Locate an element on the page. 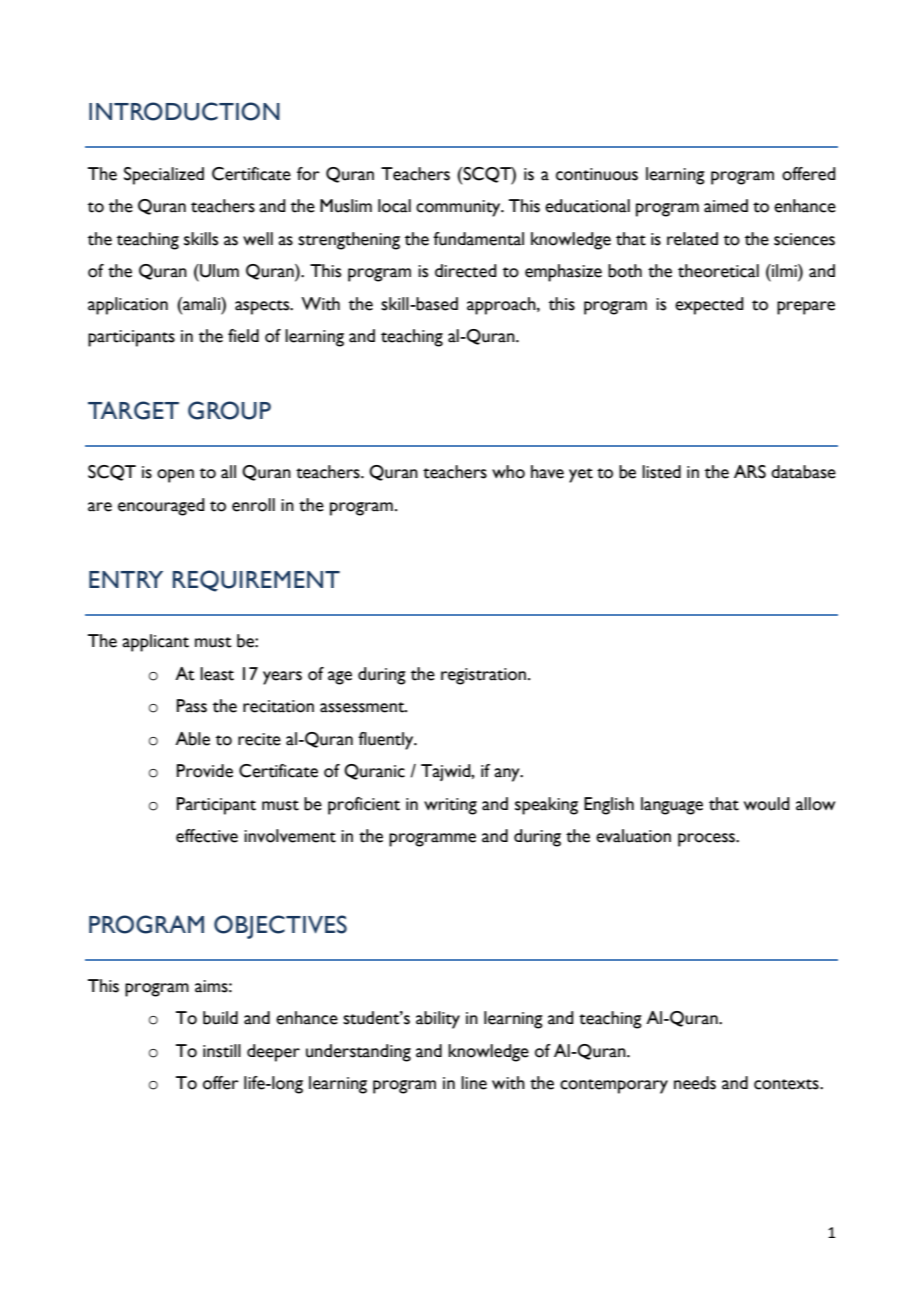  needs is located at coordinates (695, 1083).
